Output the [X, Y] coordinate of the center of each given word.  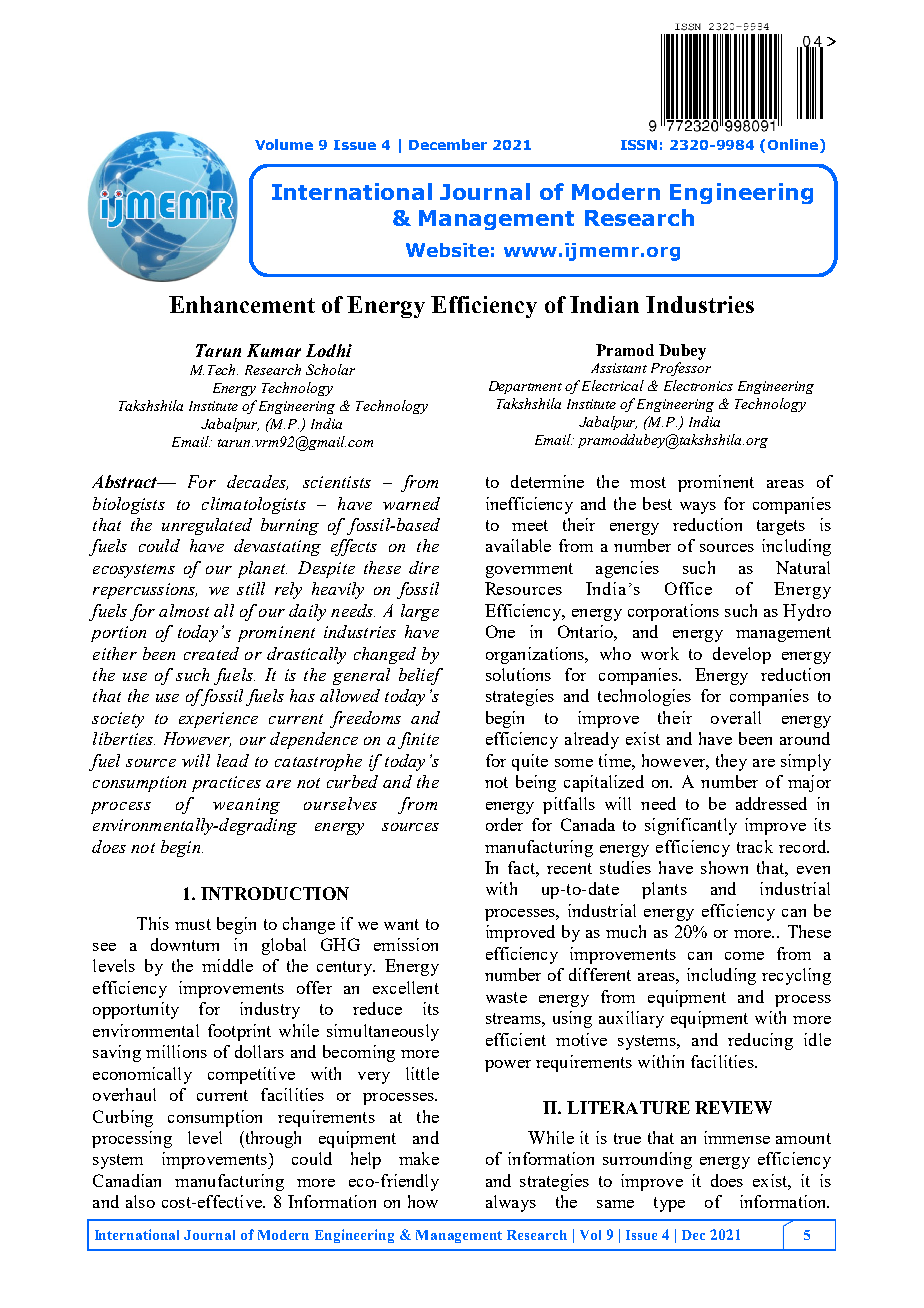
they [731, 762]
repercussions [145, 591]
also [140, 1201]
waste [506, 997]
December [448, 144]
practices [226, 784]
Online [794, 146]
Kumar [274, 350]
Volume [284, 144]
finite [418, 740]
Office [688, 588]
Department [525, 387]
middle [227, 965]
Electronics [698, 385]
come [744, 956]
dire [424, 567]
